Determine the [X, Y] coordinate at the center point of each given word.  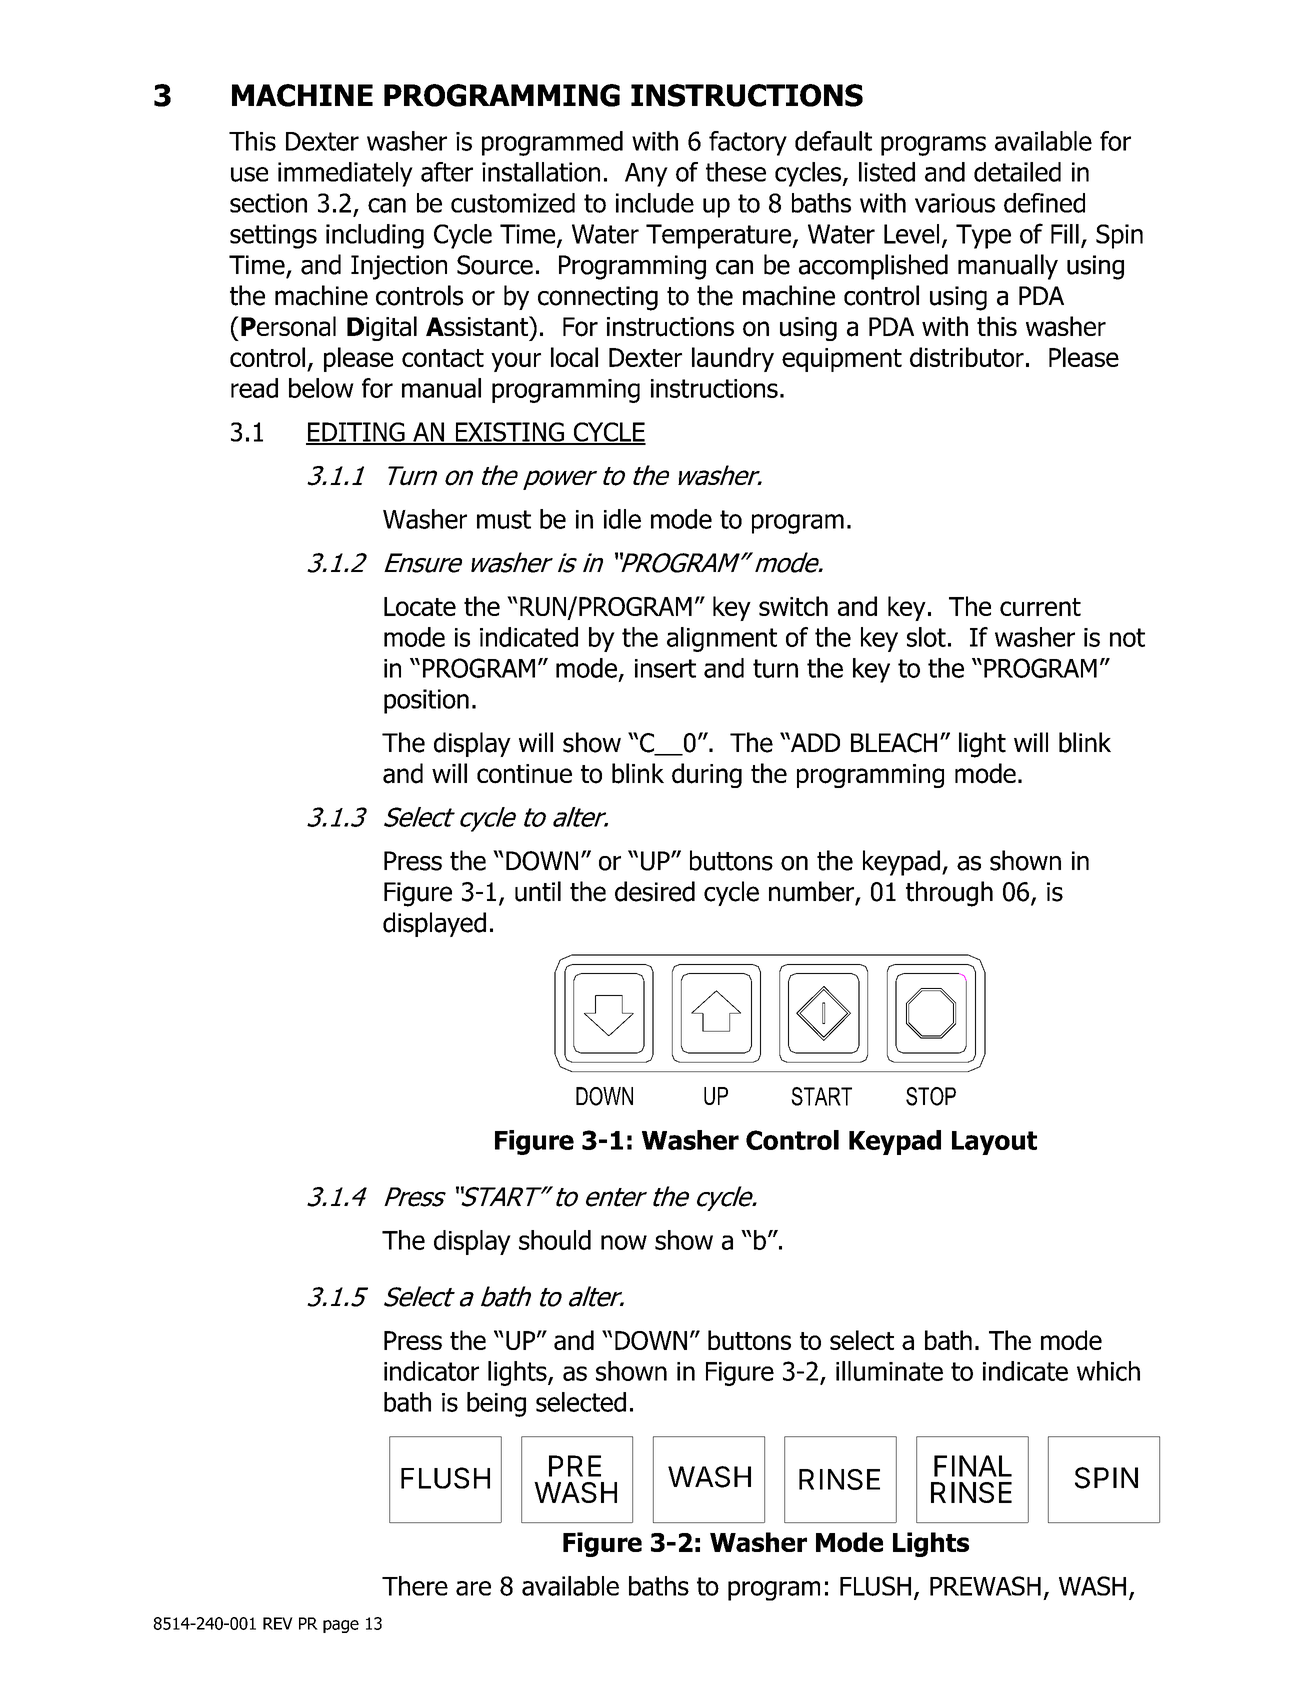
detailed [1017, 172]
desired [655, 891]
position [426, 701]
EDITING [356, 433]
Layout [994, 1143]
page [341, 1626]
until [538, 891]
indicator [431, 1371]
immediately [345, 174]
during [707, 775]
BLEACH [894, 743]
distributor [967, 357]
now [624, 1242]
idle [622, 519]
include [655, 203]
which [1108, 1371]
